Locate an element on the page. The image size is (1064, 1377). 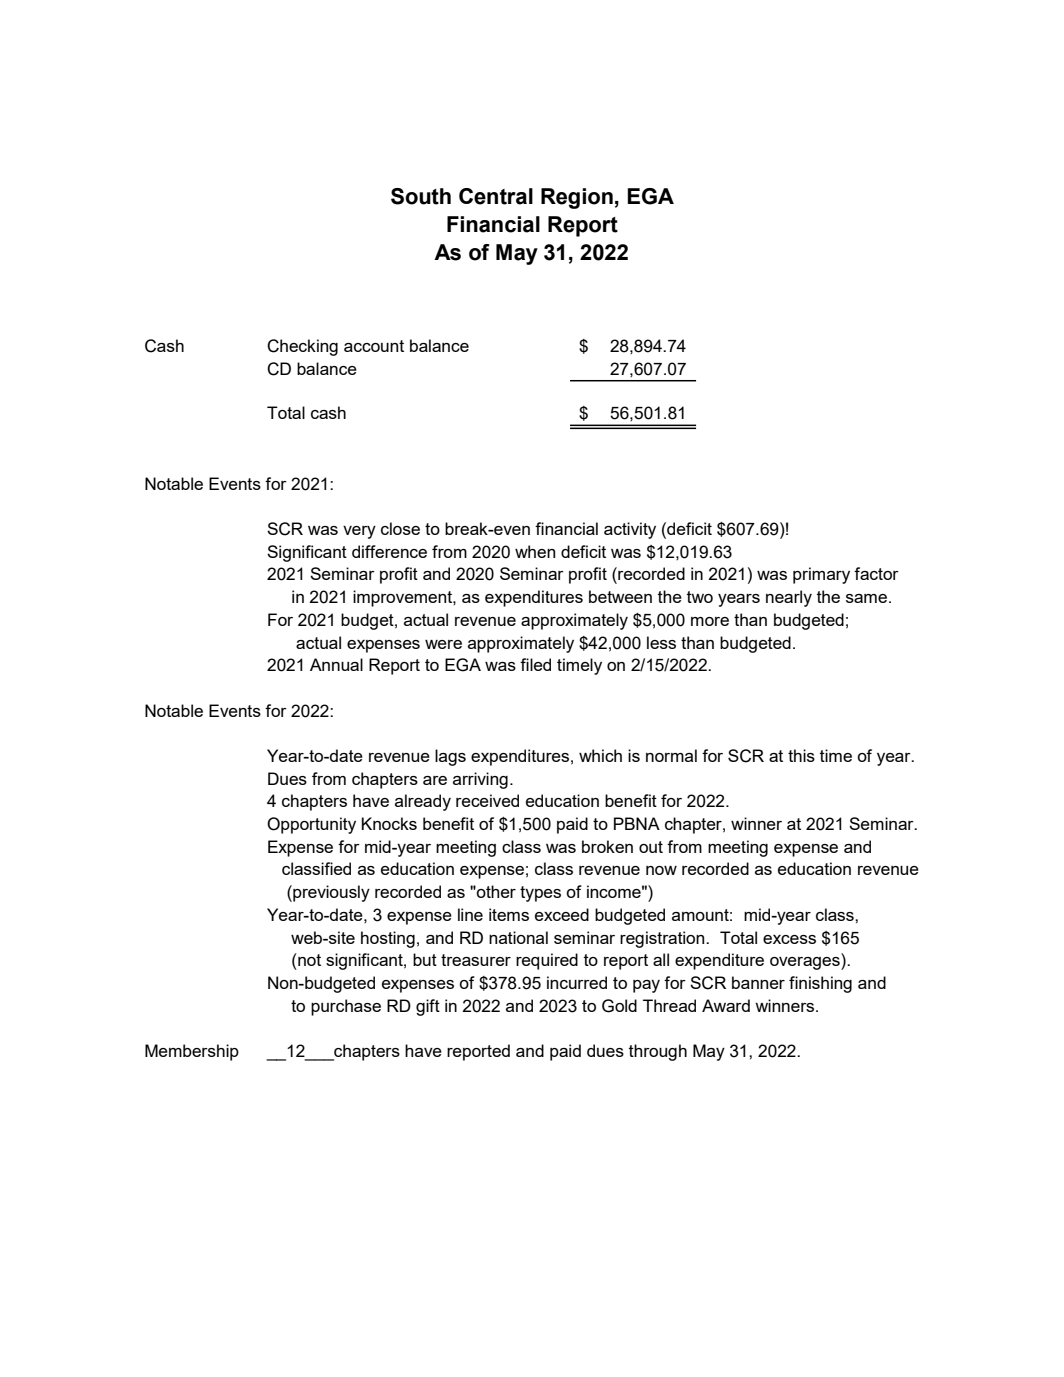
Central is located at coordinates (496, 196).
